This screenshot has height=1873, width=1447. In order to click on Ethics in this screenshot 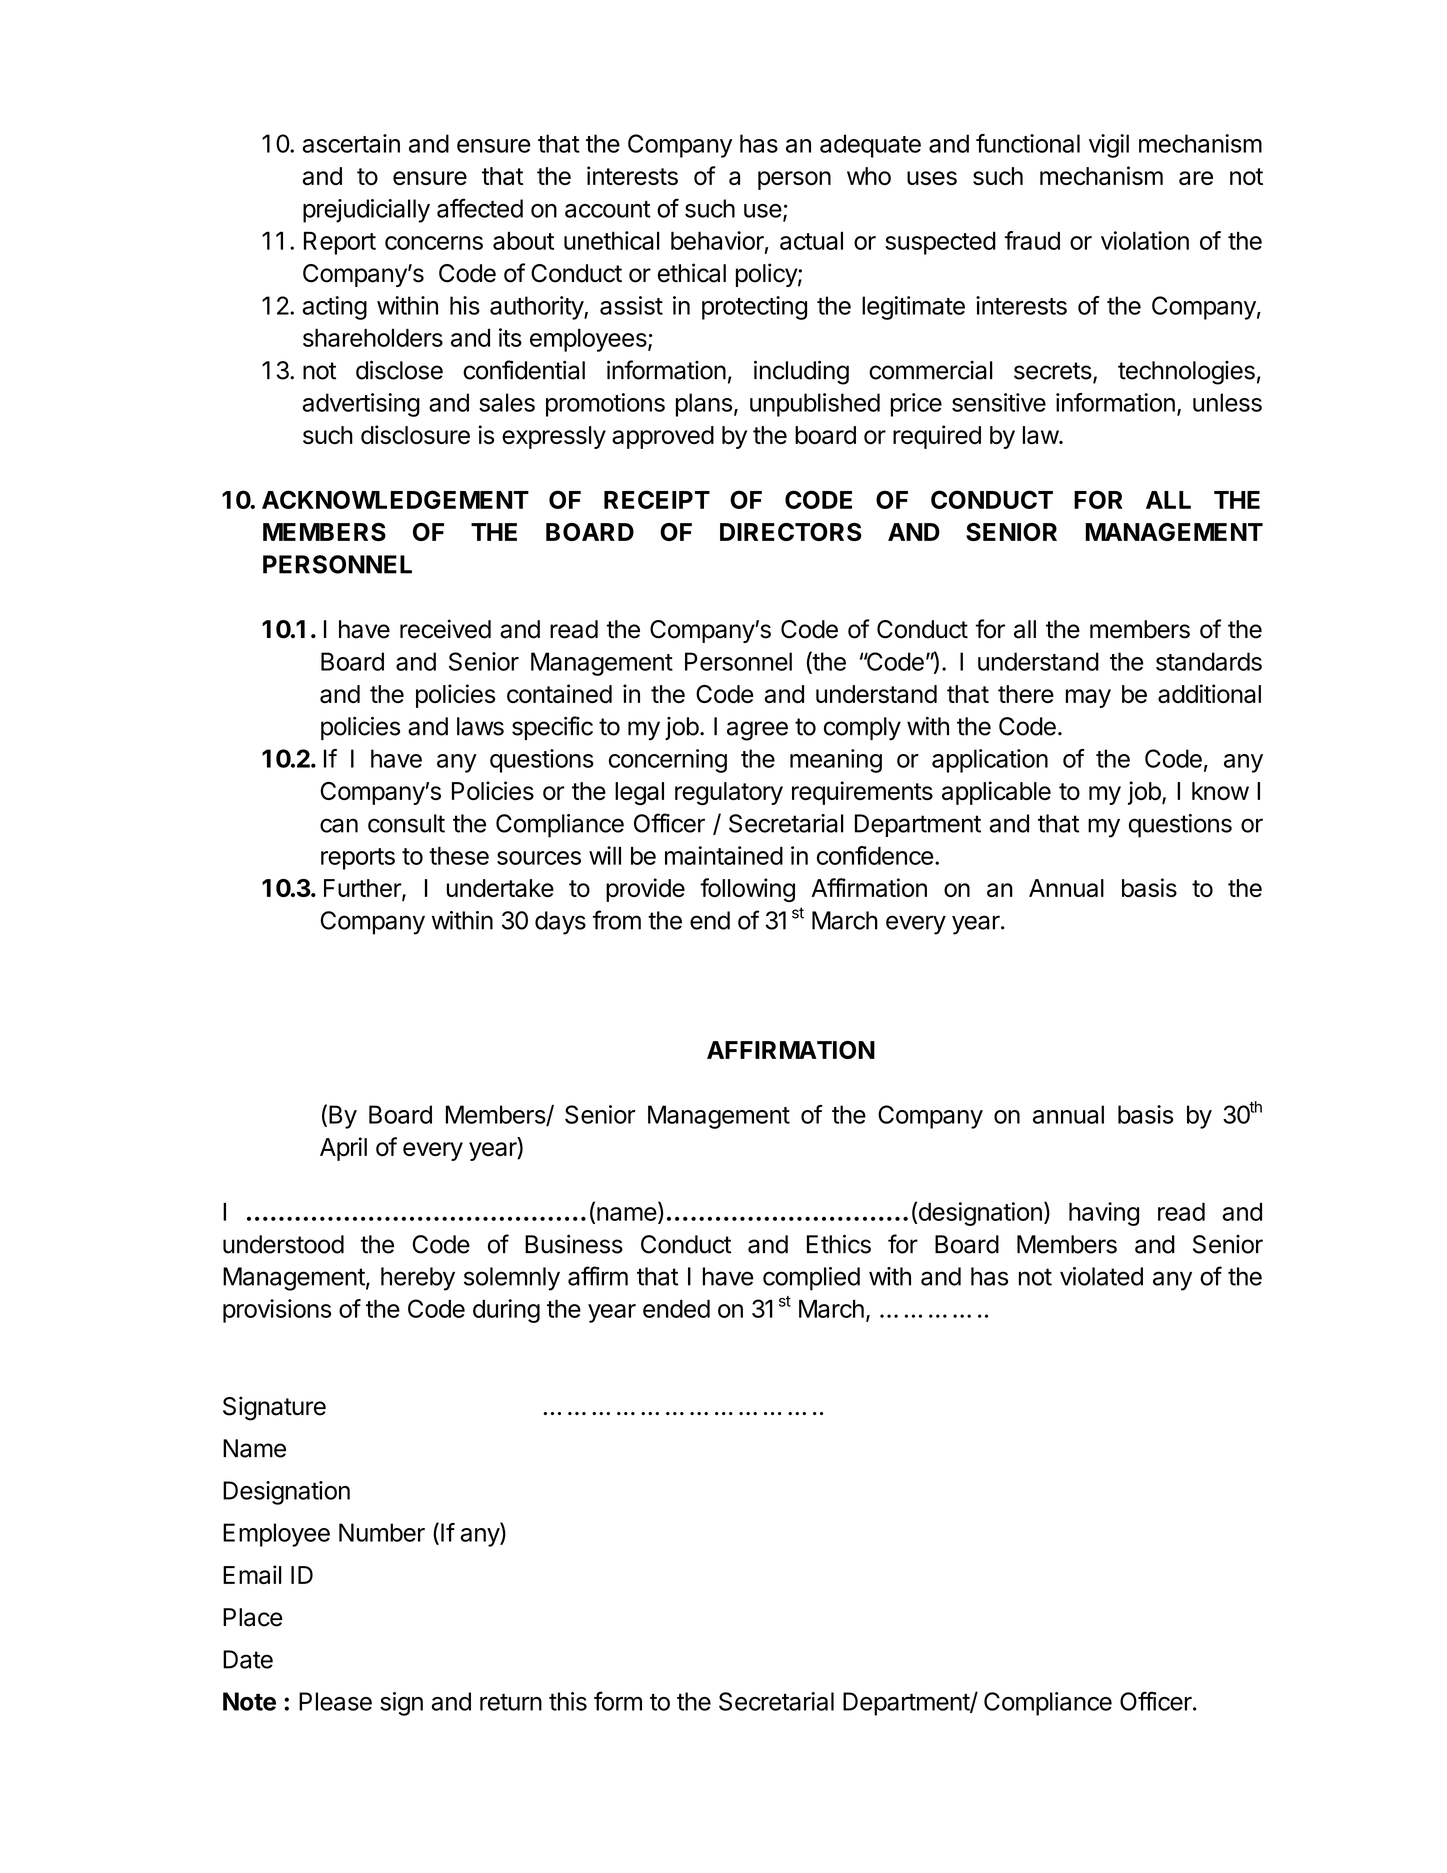, I will do `click(839, 1244)`.
